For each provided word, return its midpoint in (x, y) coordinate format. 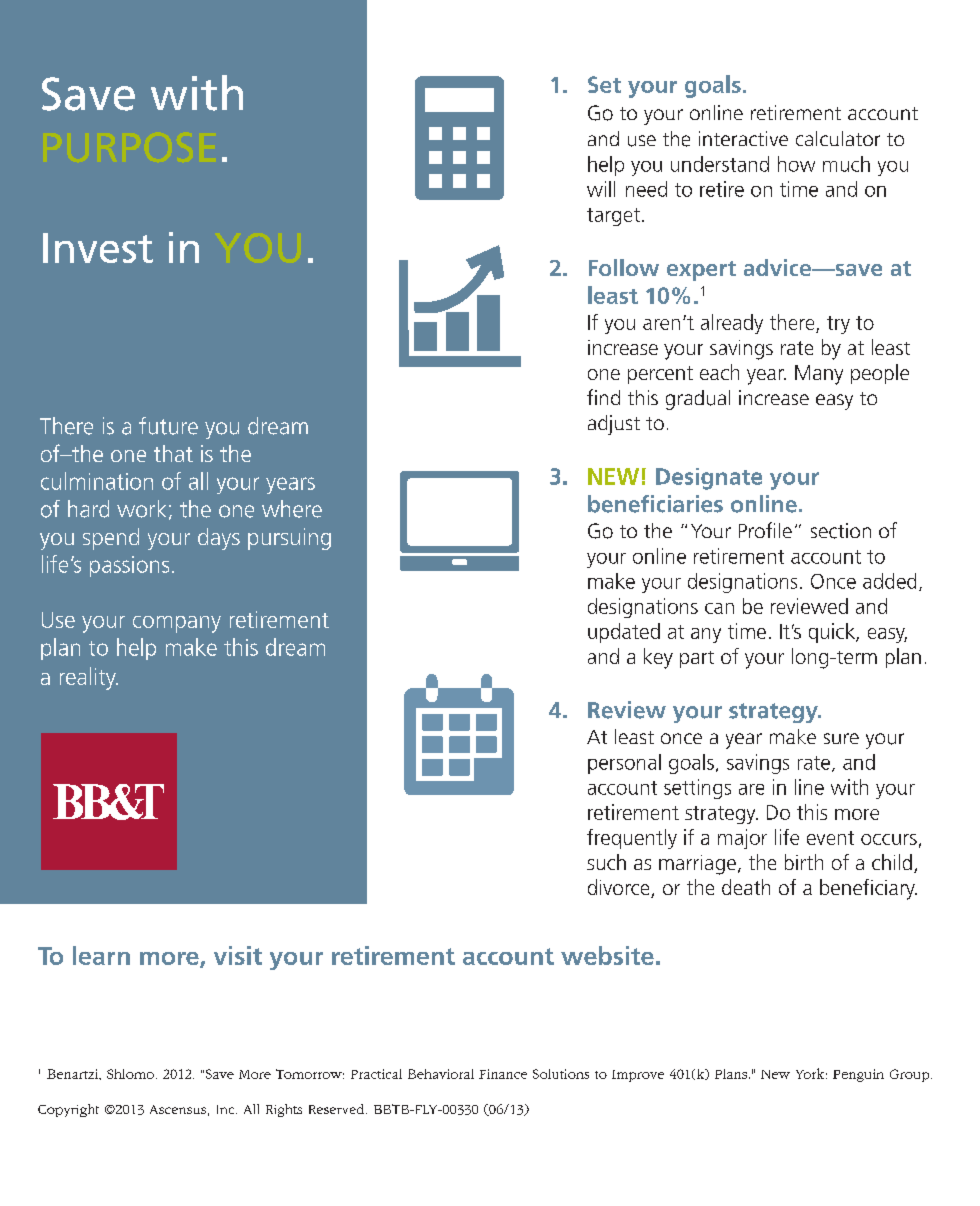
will (601, 189)
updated (624, 633)
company (177, 624)
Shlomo (130, 1074)
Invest (98, 248)
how (796, 164)
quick (833, 633)
